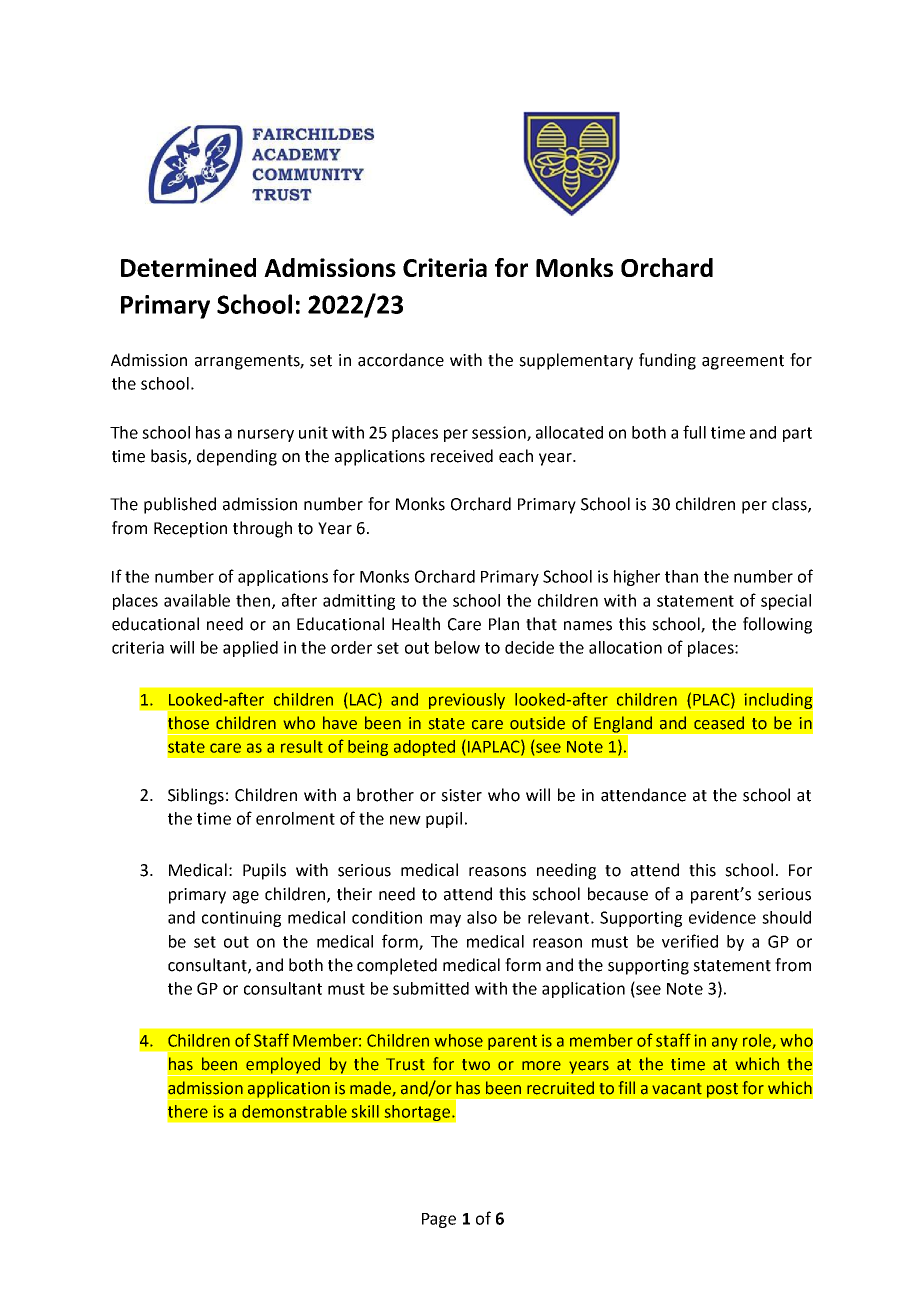 This image has width=924, height=1308. I want to click on accordance, so click(401, 360).
